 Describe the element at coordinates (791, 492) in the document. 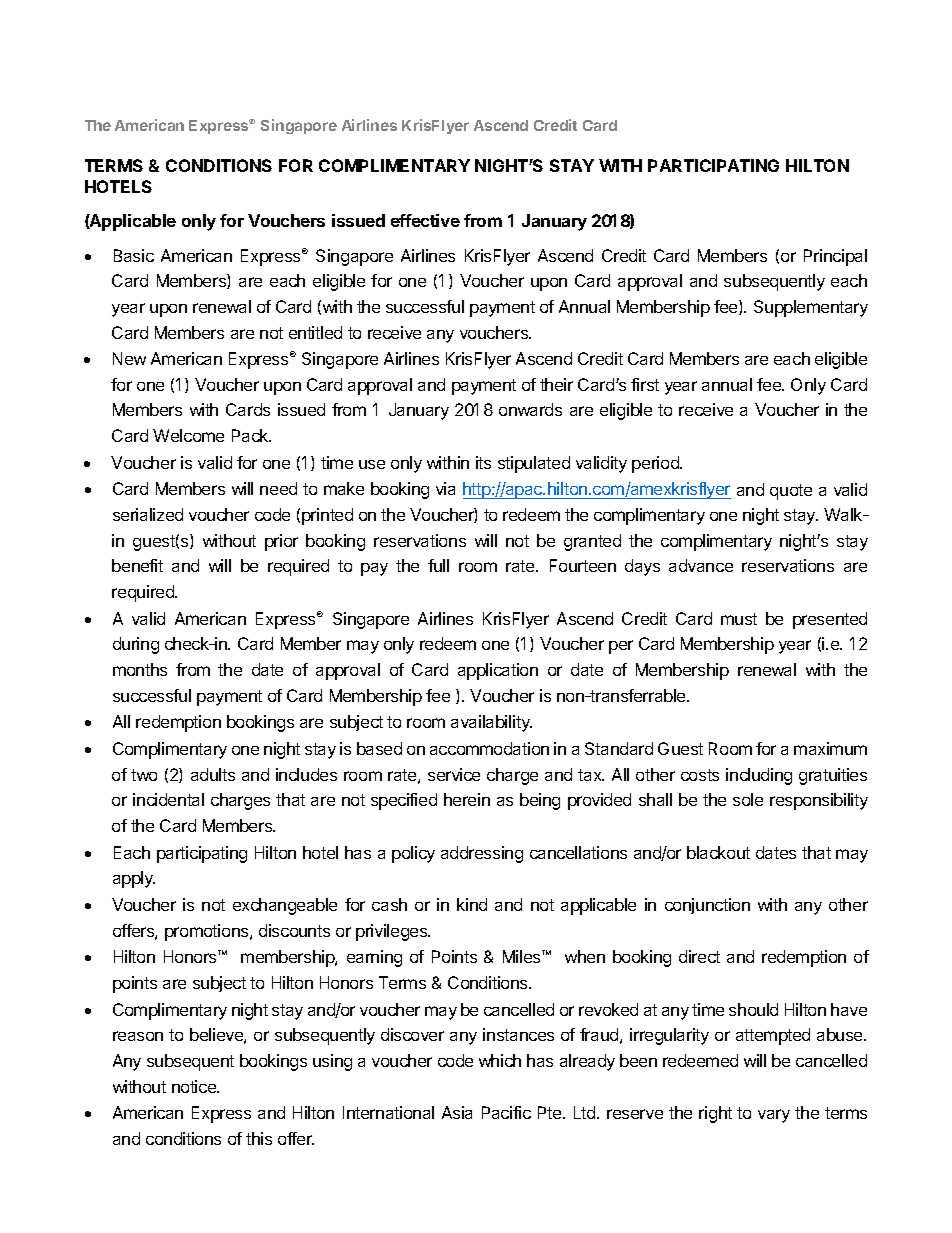

I see `quote` at that location.
